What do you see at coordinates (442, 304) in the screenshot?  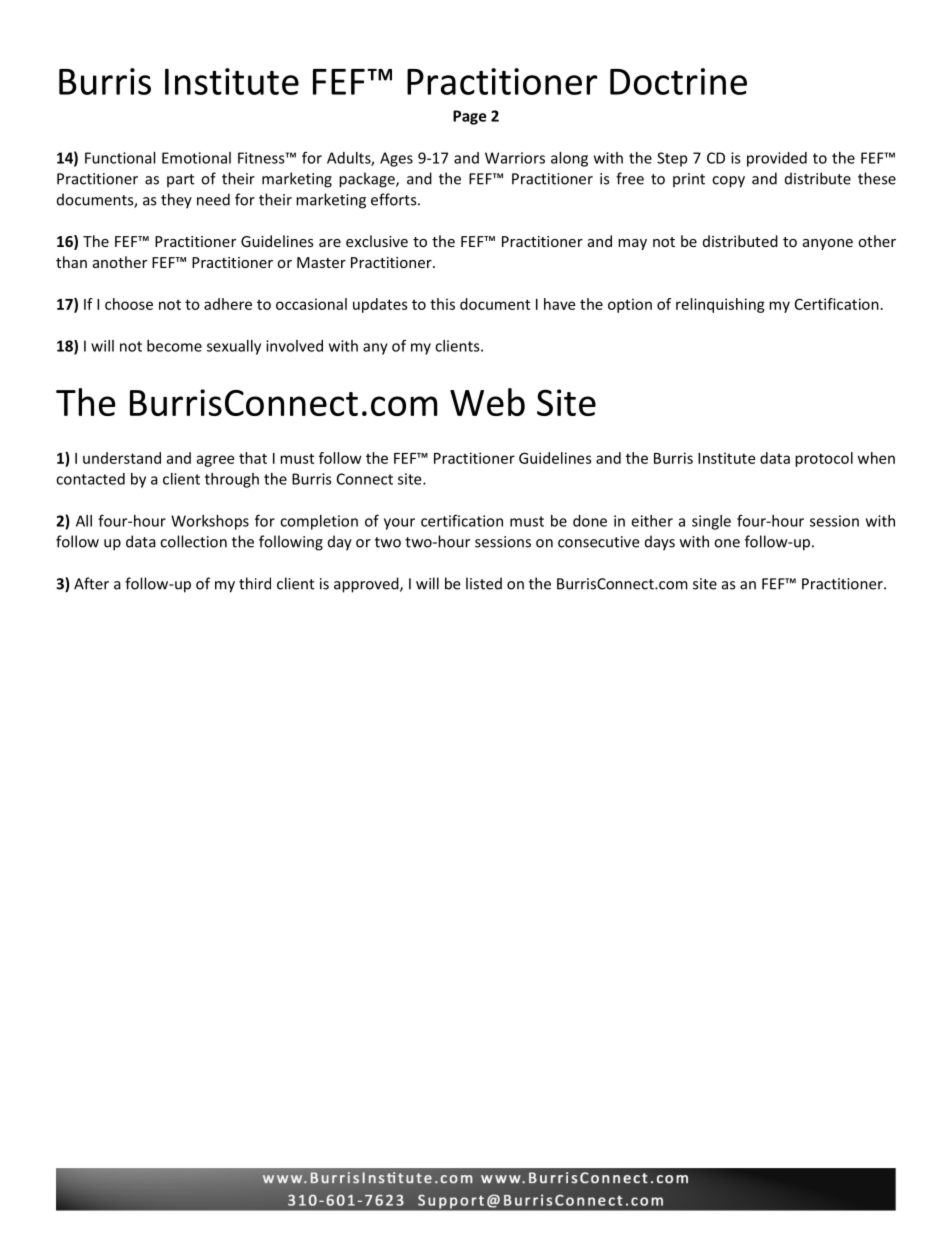 I see `this` at bounding box center [442, 304].
